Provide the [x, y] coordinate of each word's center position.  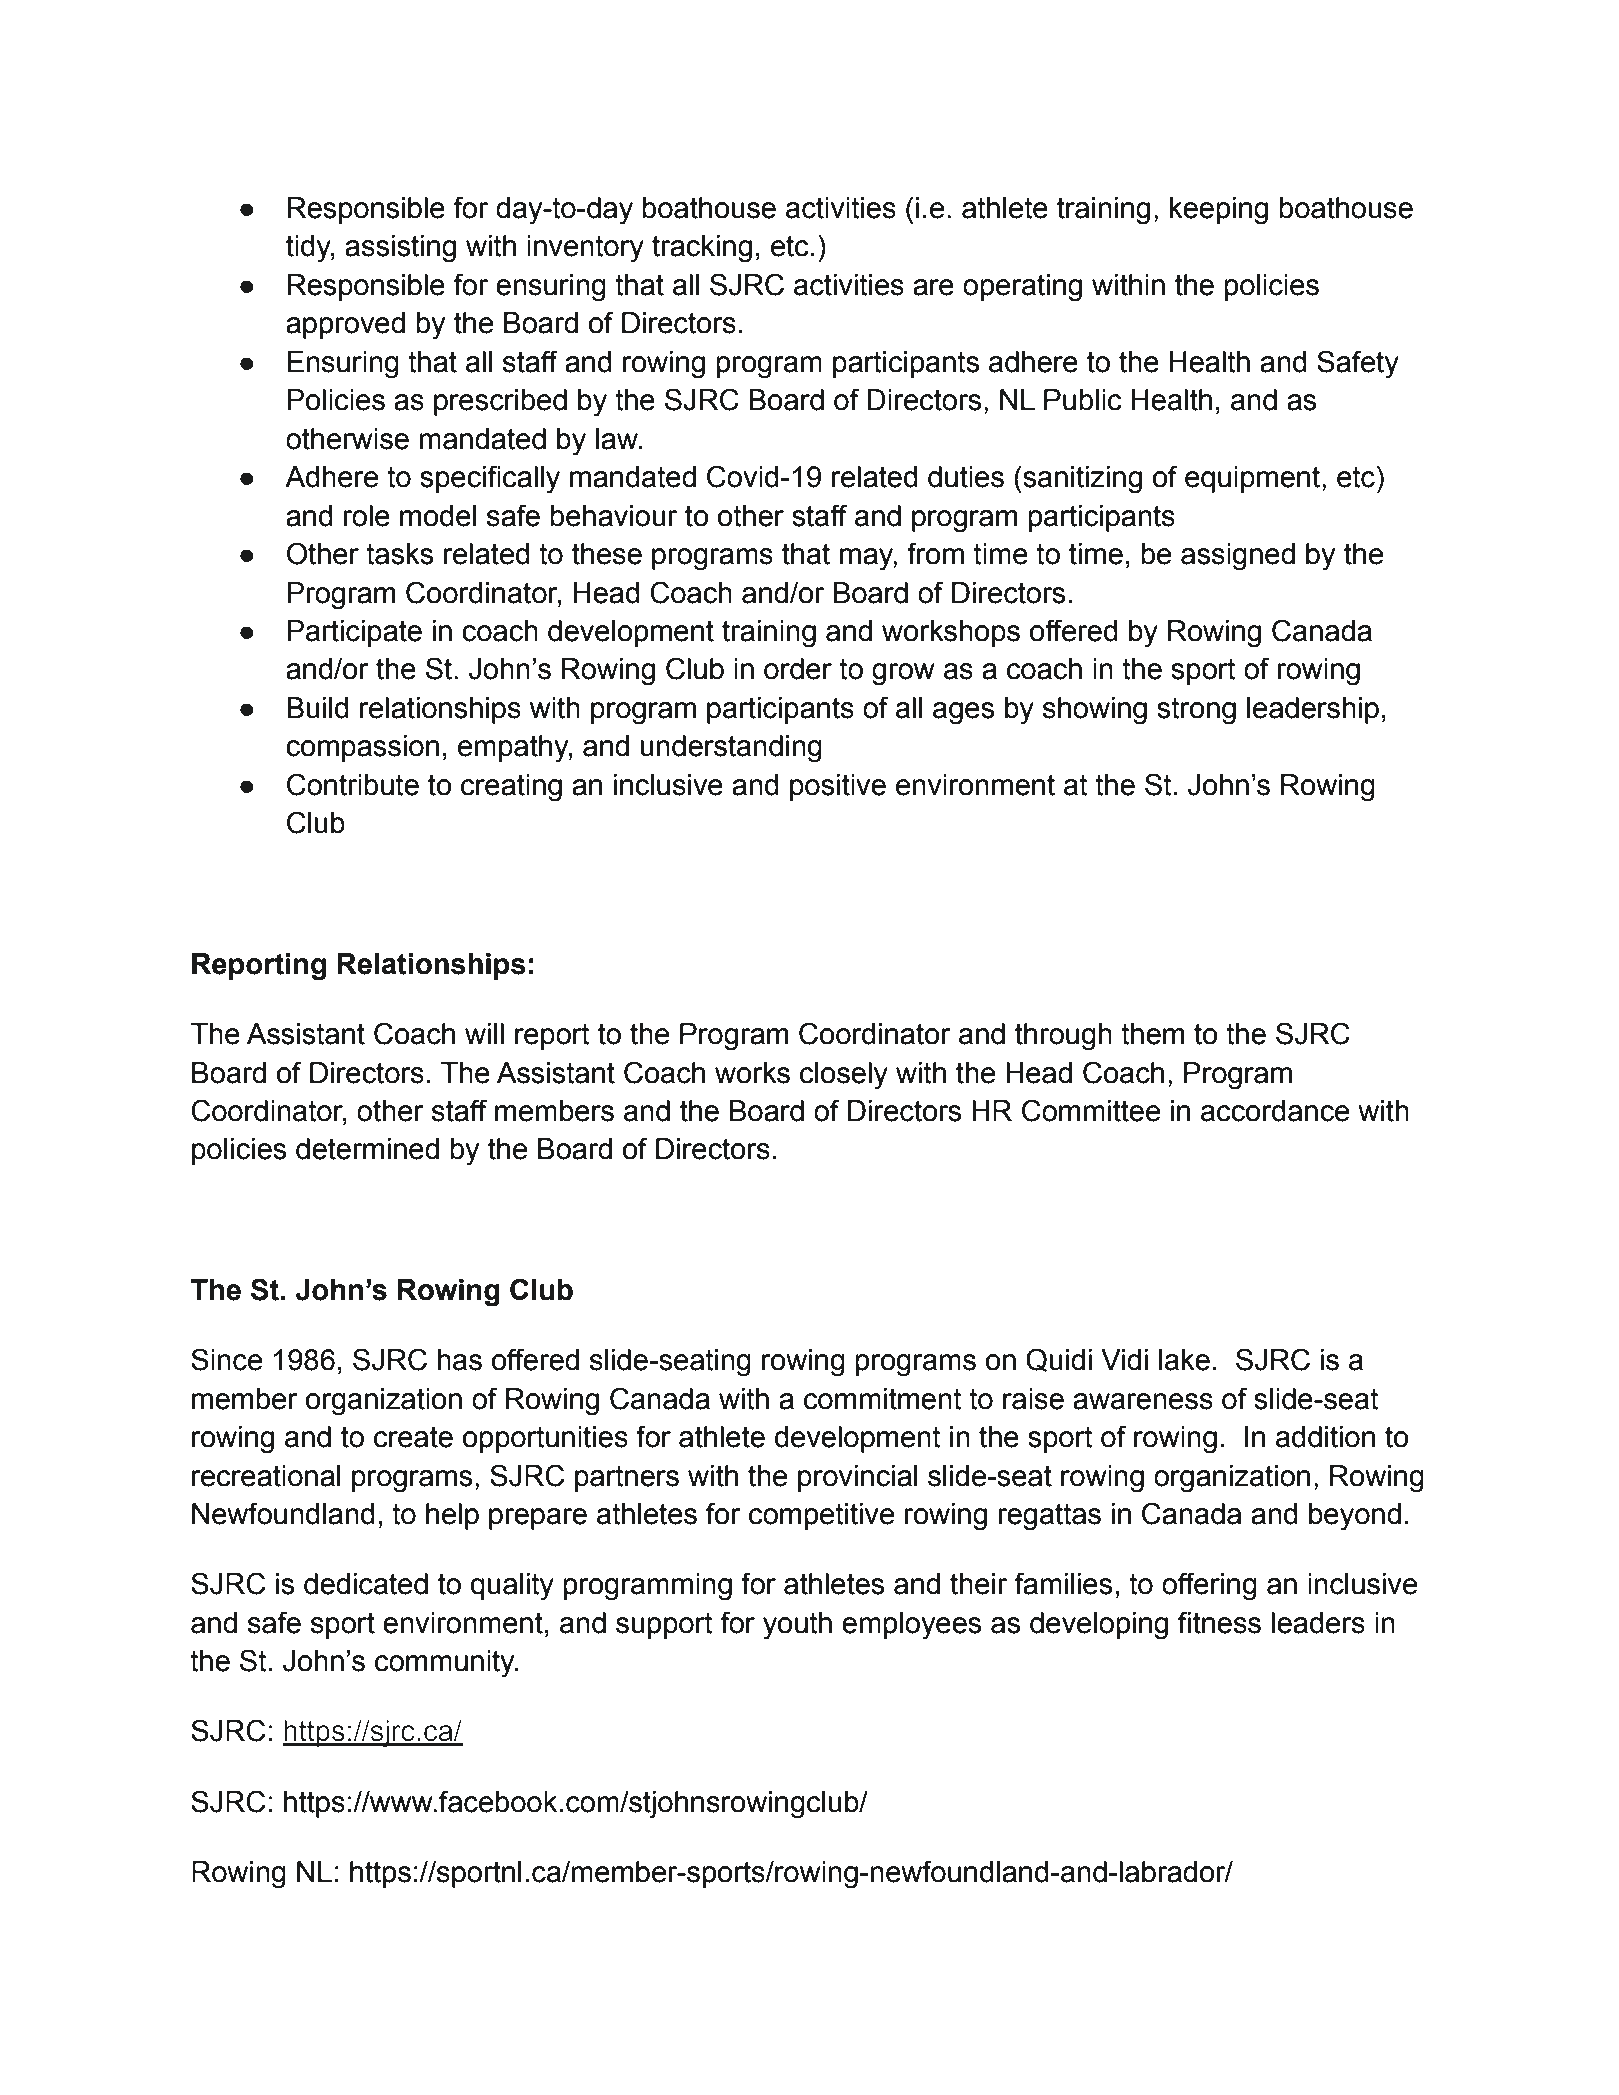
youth [797, 1626]
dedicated [366, 1584]
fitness [1219, 1622]
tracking [702, 249]
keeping [1219, 211]
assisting [400, 249]
